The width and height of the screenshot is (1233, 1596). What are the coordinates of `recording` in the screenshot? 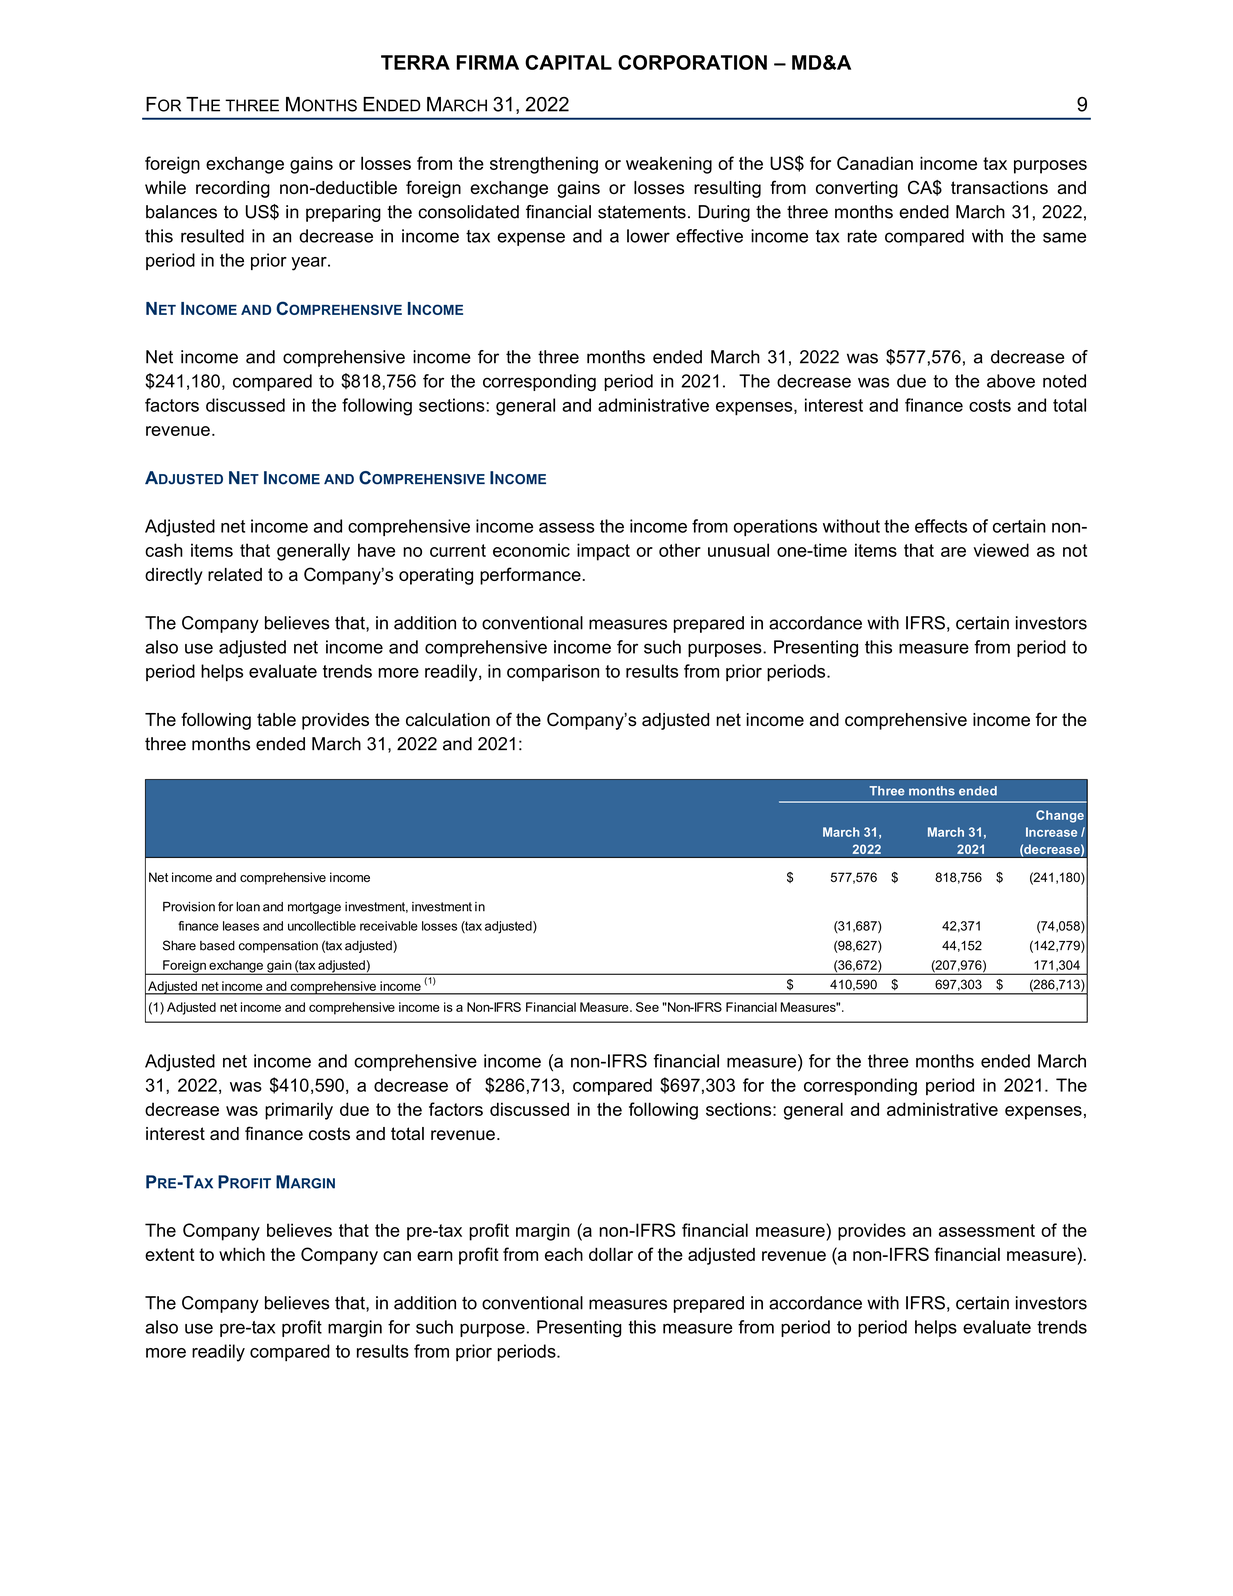 It's located at (233, 189).
